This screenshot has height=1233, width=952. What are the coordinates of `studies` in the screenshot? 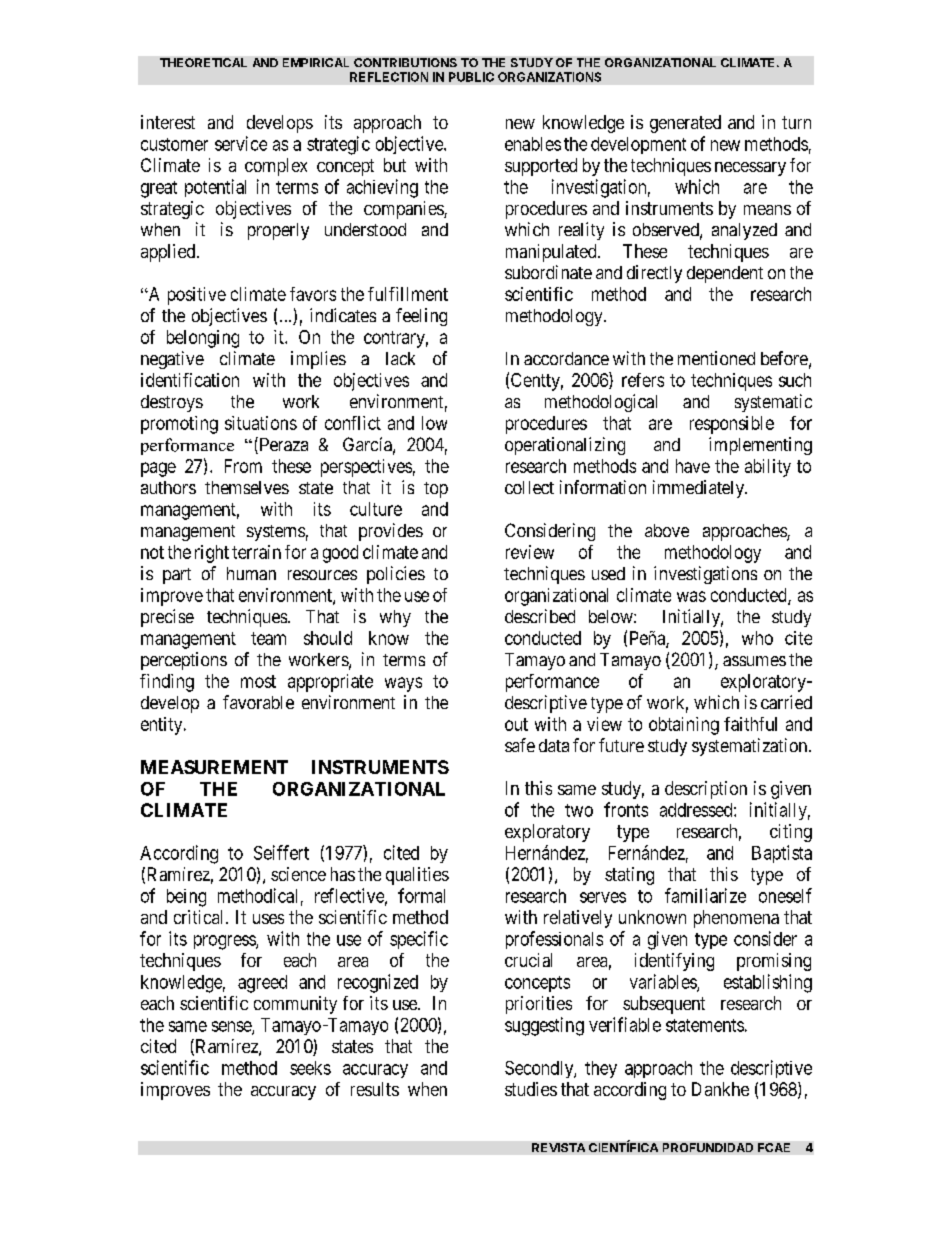 It's located at (531, 1089).
